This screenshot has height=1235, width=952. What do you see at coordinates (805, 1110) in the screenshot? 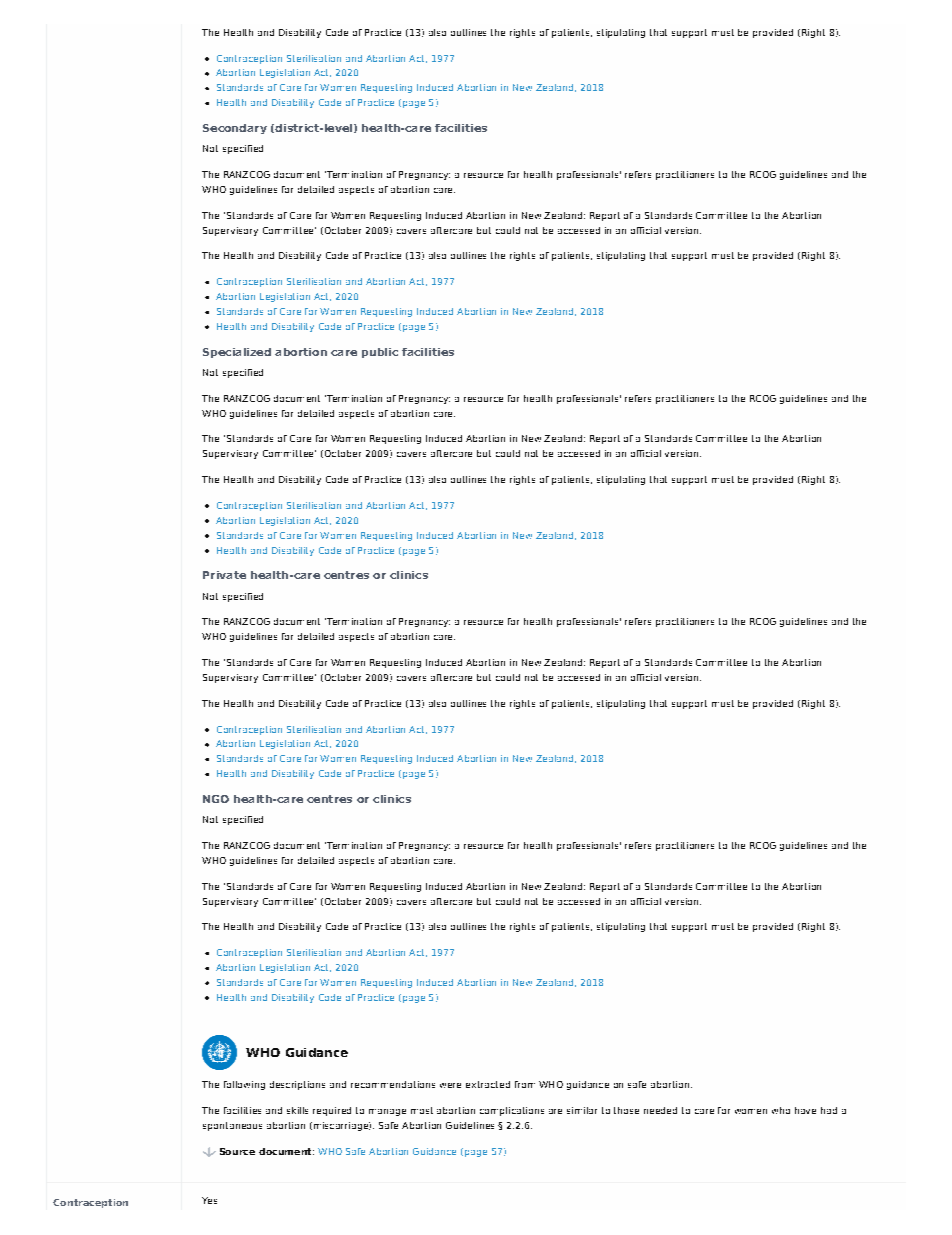
I see `have` at bounding box center [805, 1110].
